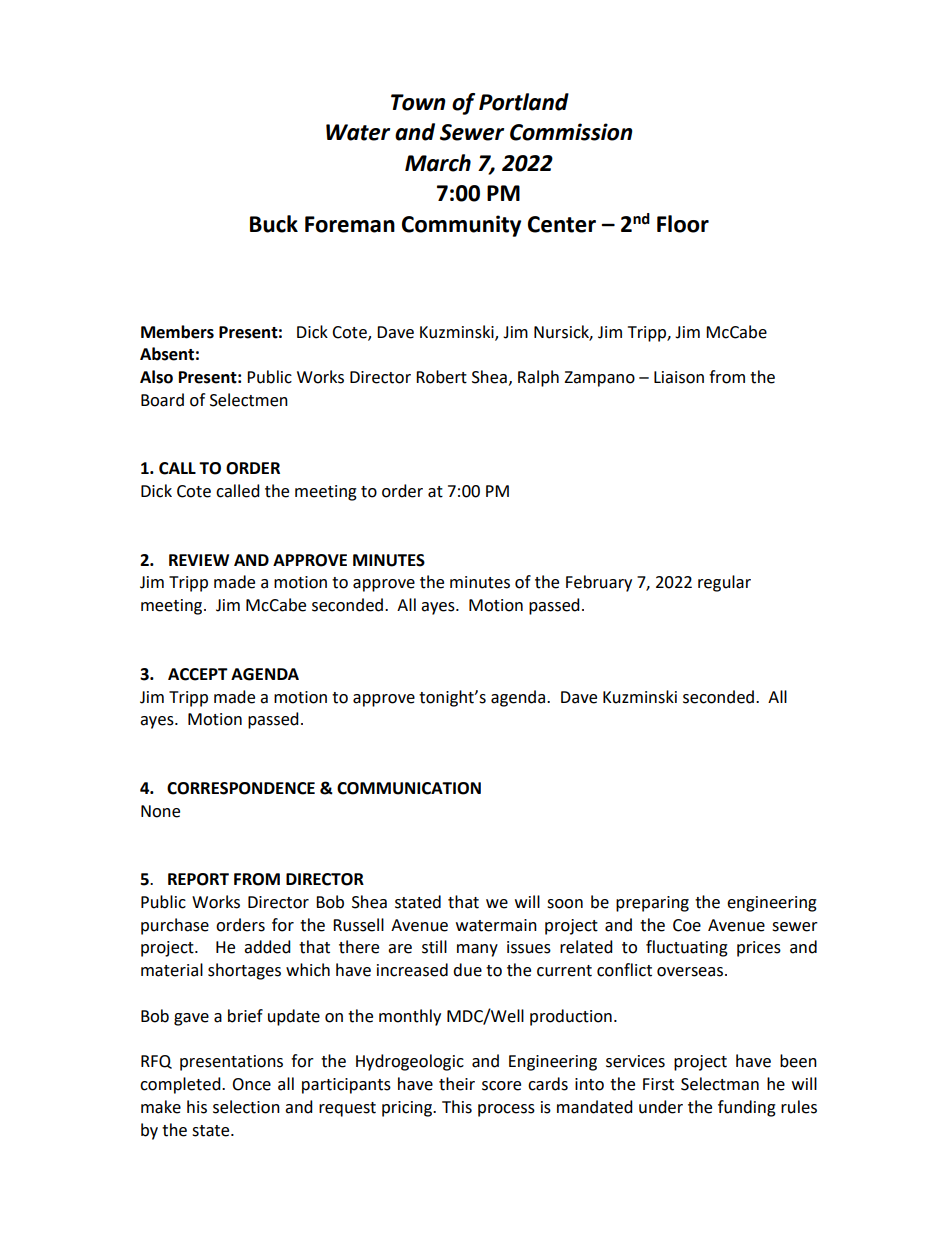 The height and width of the screenshot is (1233, 952). What do you see at coordinates (747, 1108) in the screenshot?
I see `funding` at bounding box center [747, 1108].
